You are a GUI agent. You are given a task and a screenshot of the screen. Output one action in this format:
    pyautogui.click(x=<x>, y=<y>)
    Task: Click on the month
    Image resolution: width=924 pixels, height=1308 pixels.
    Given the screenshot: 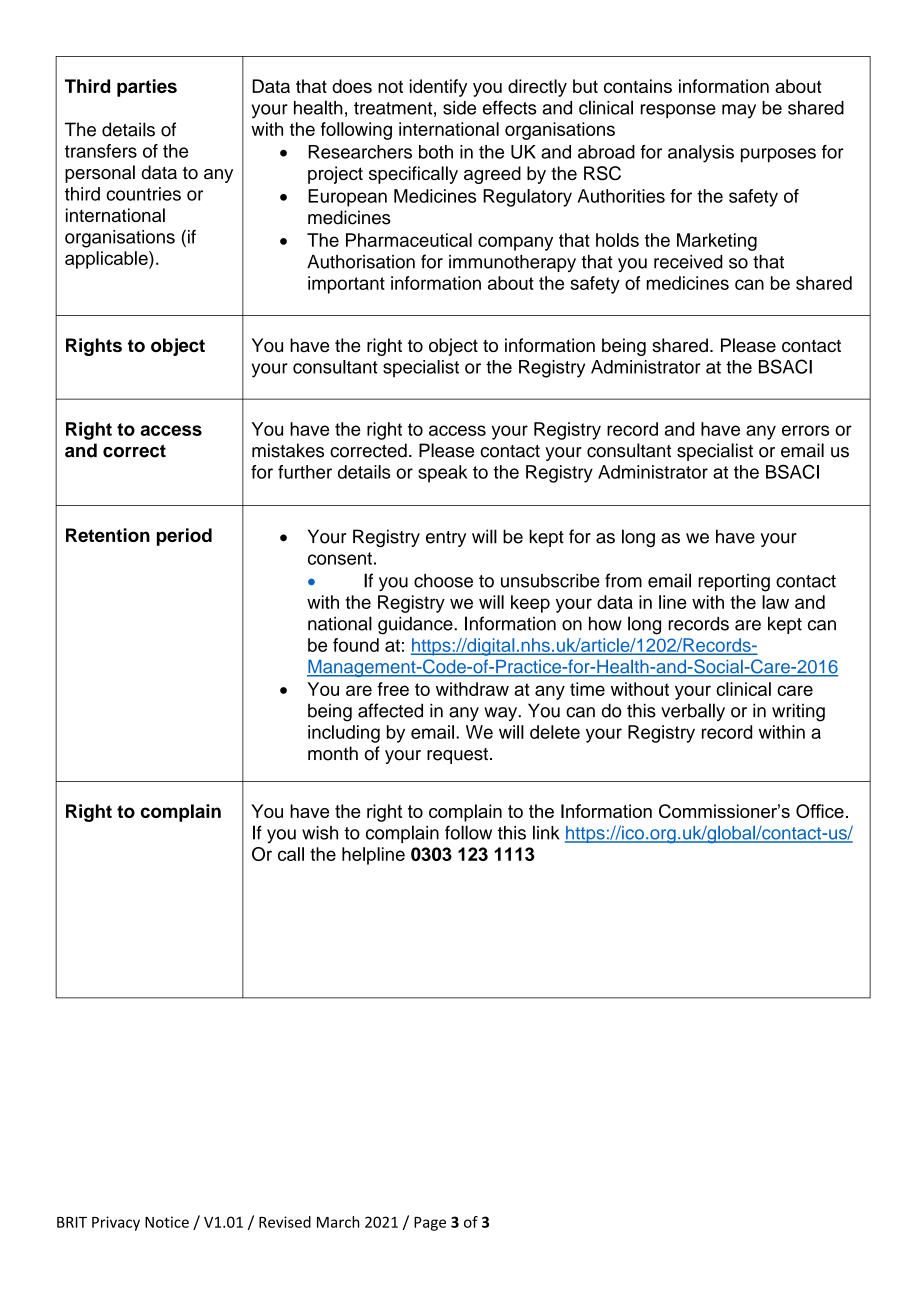 What is the action you would take?
    pyautogui.click(x=333, y=753)
